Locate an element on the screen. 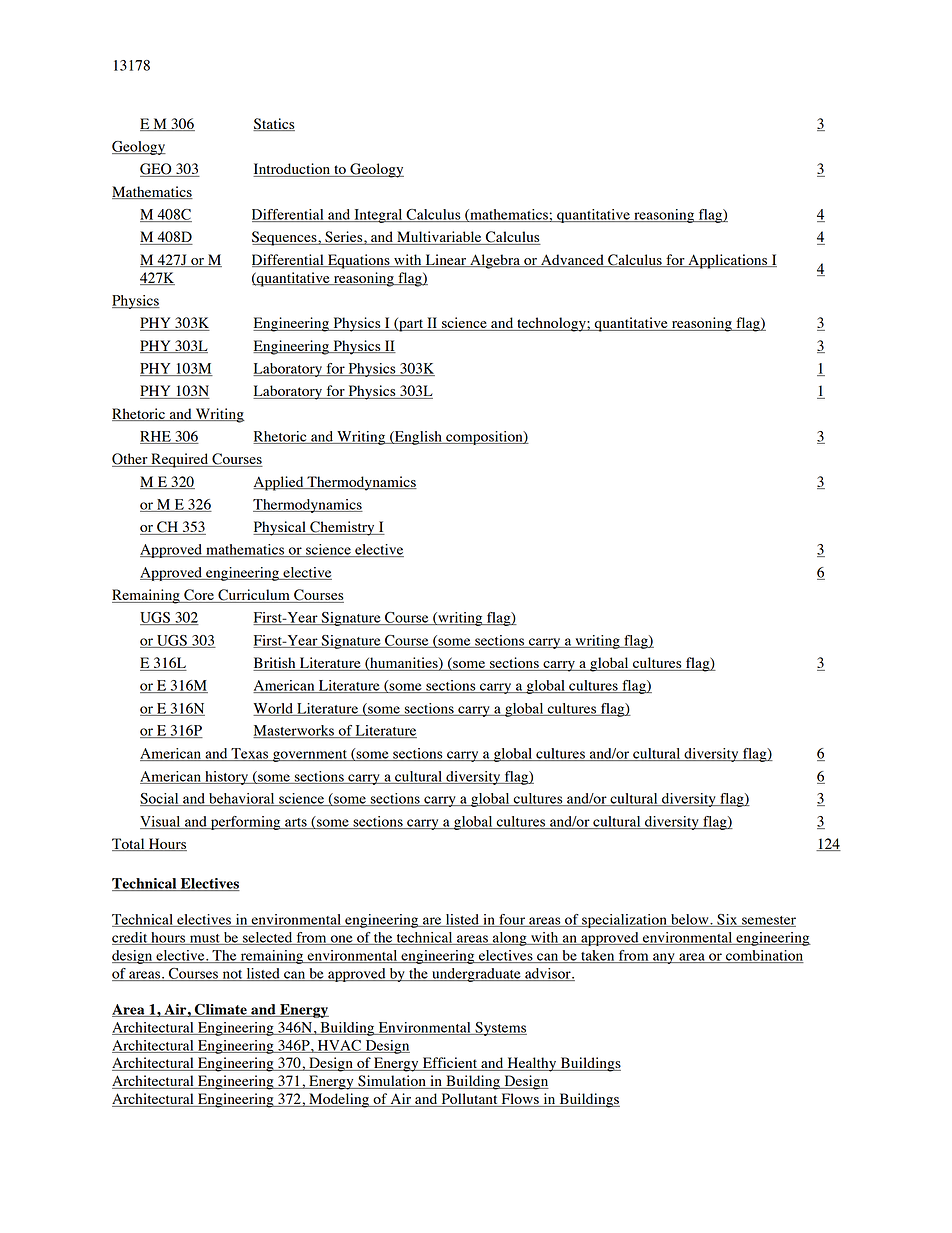  below is located at coordinates (690, 920).
